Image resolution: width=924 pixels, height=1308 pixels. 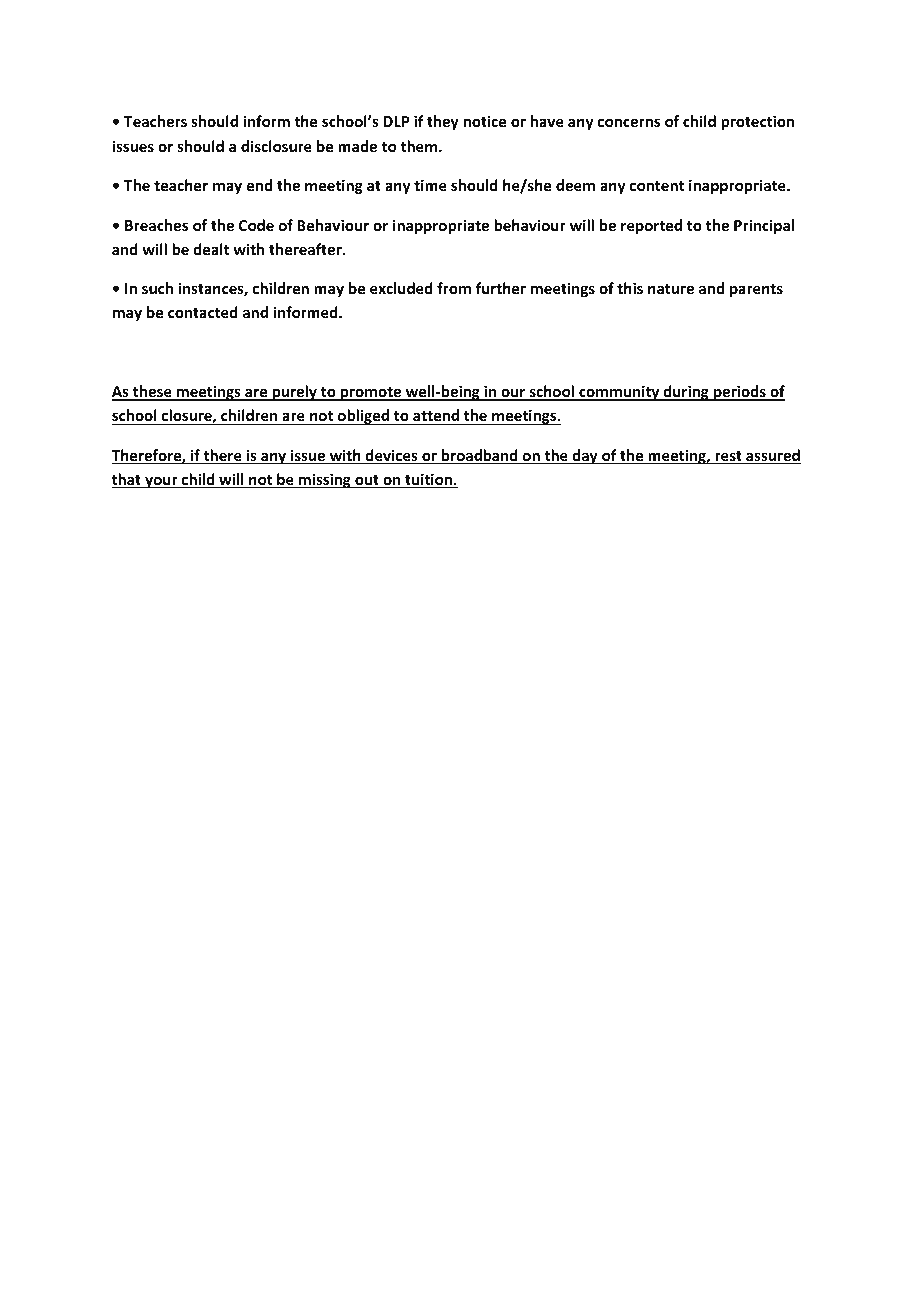 I want to click on made, so click(x=357, y=146).
